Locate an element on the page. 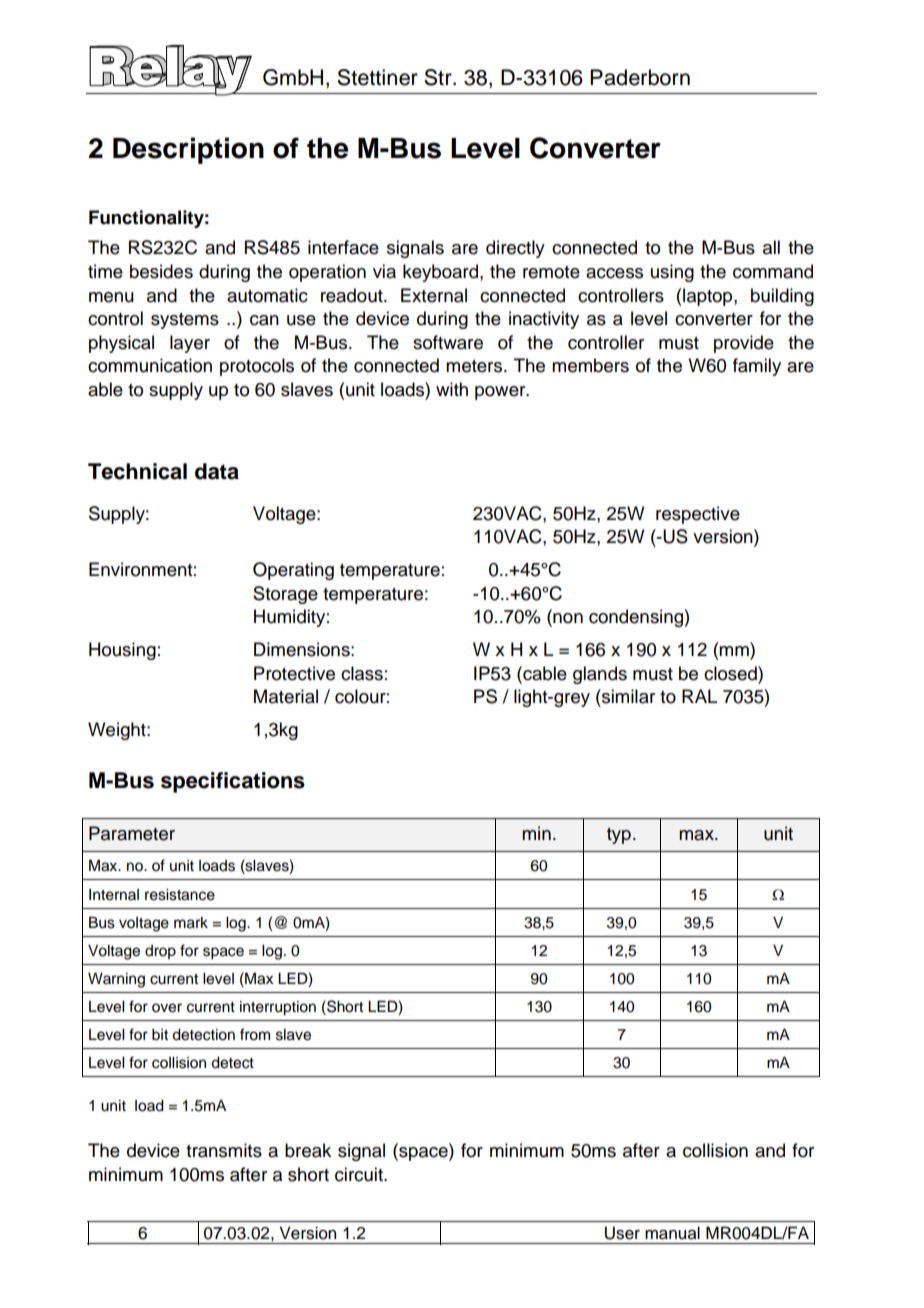 This image has height=1308, width=924. Paderborn is located at coordinates (640, 77).
